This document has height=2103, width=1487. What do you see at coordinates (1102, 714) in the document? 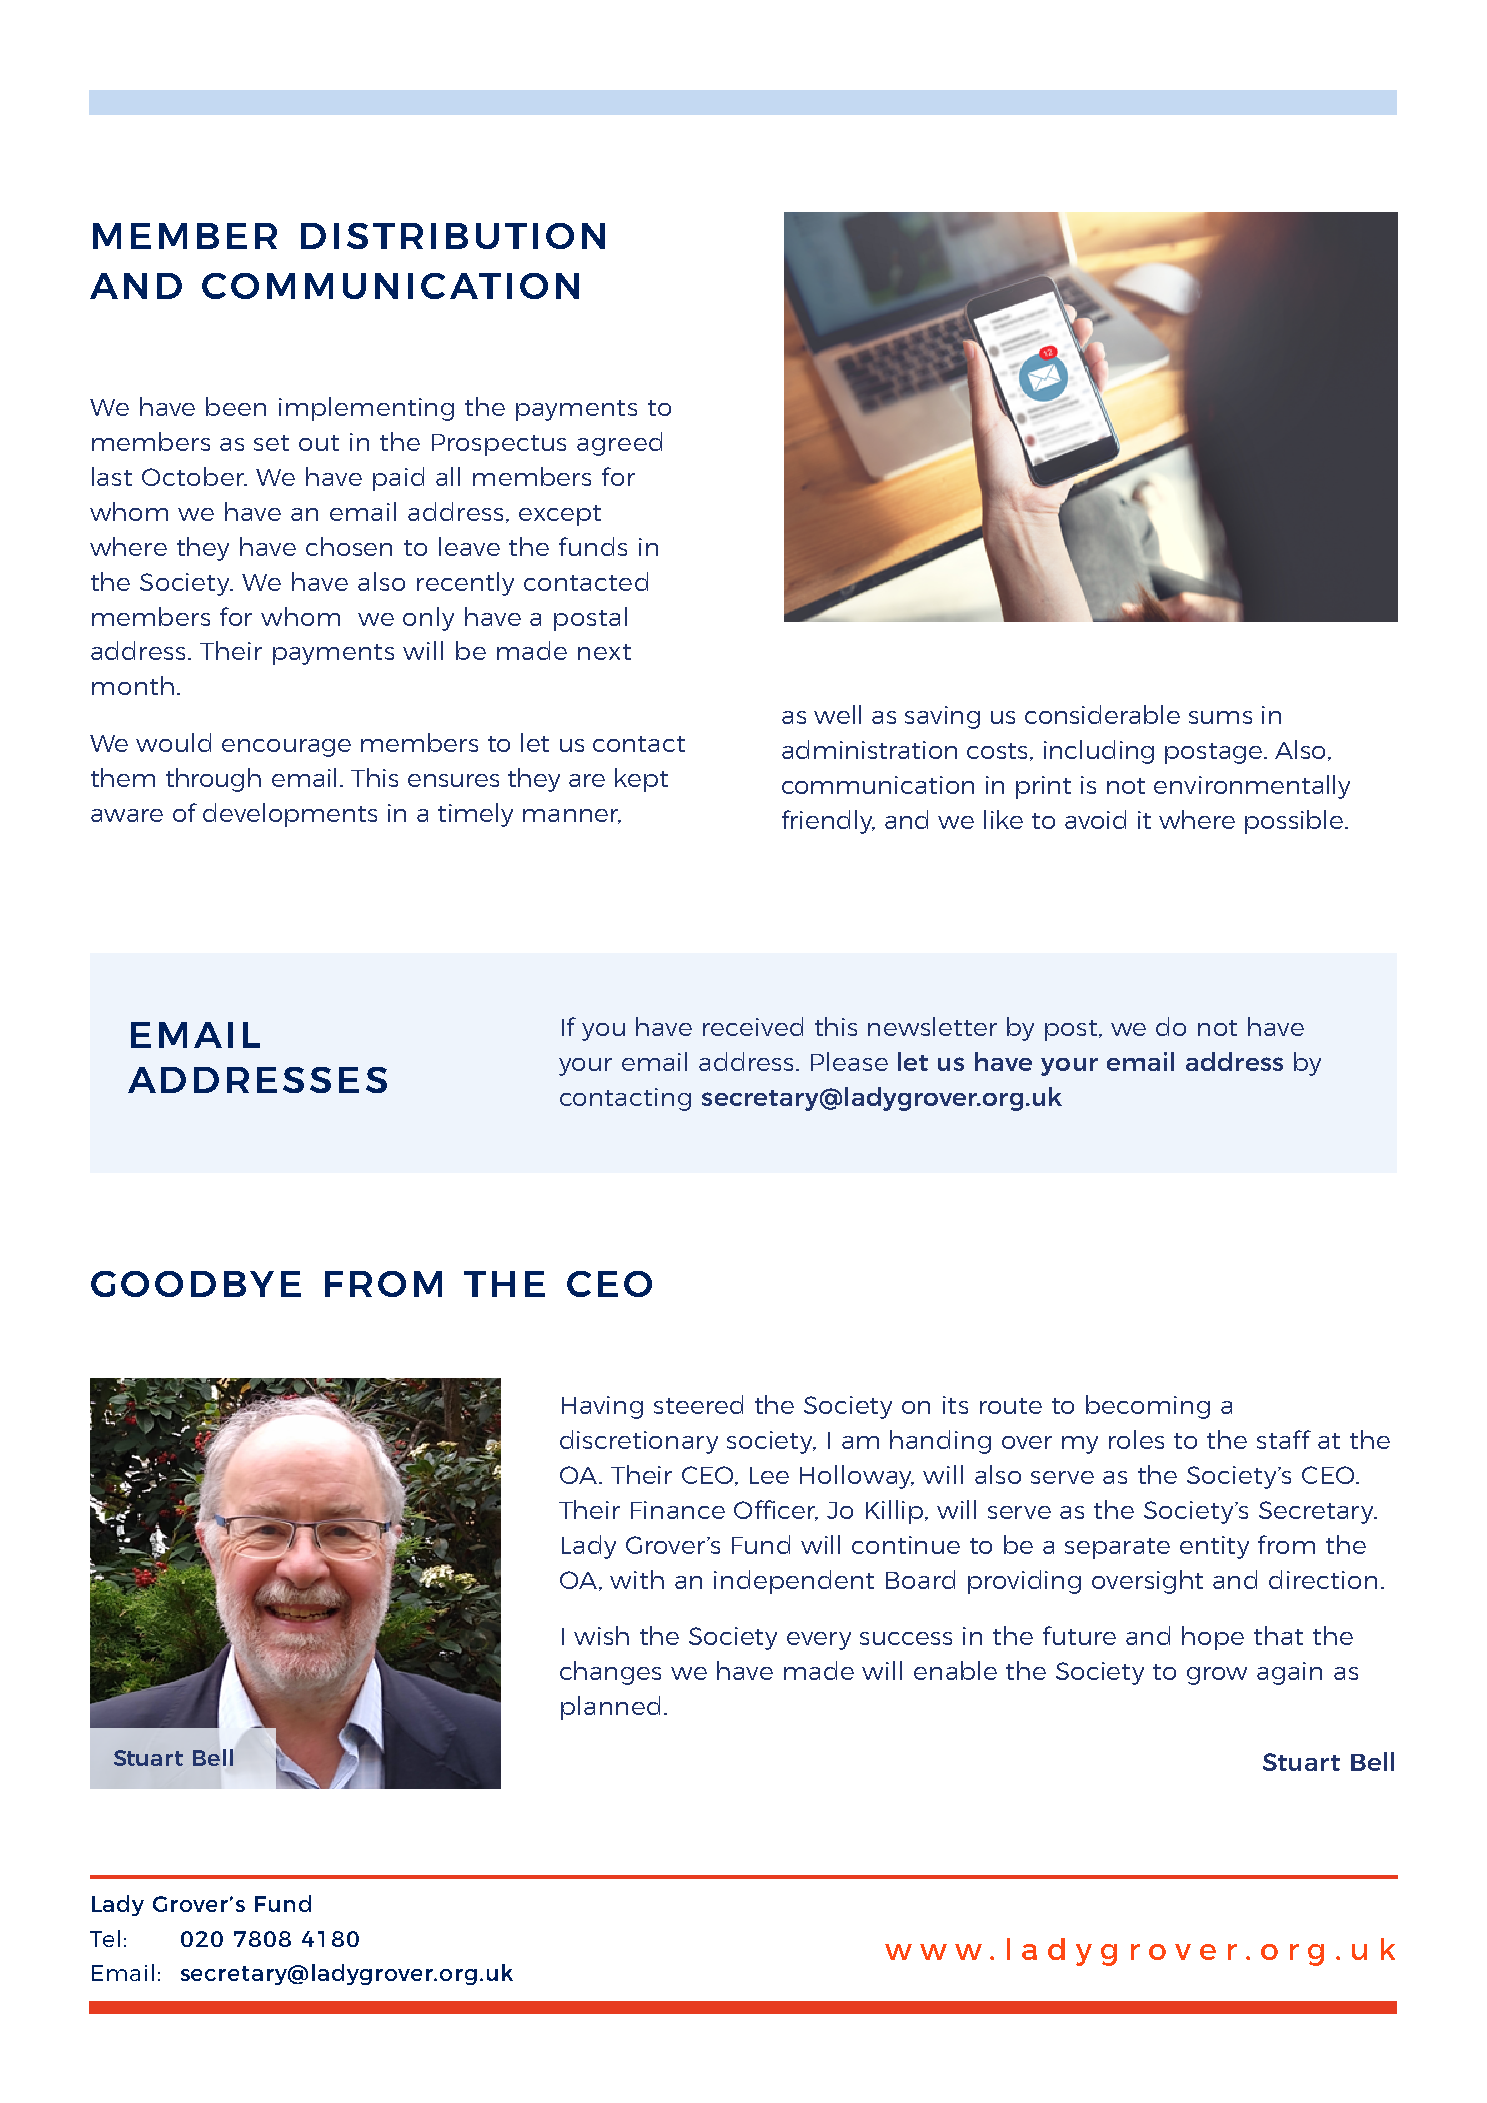
I see `considerable` at bounding box center [1102, 714].
